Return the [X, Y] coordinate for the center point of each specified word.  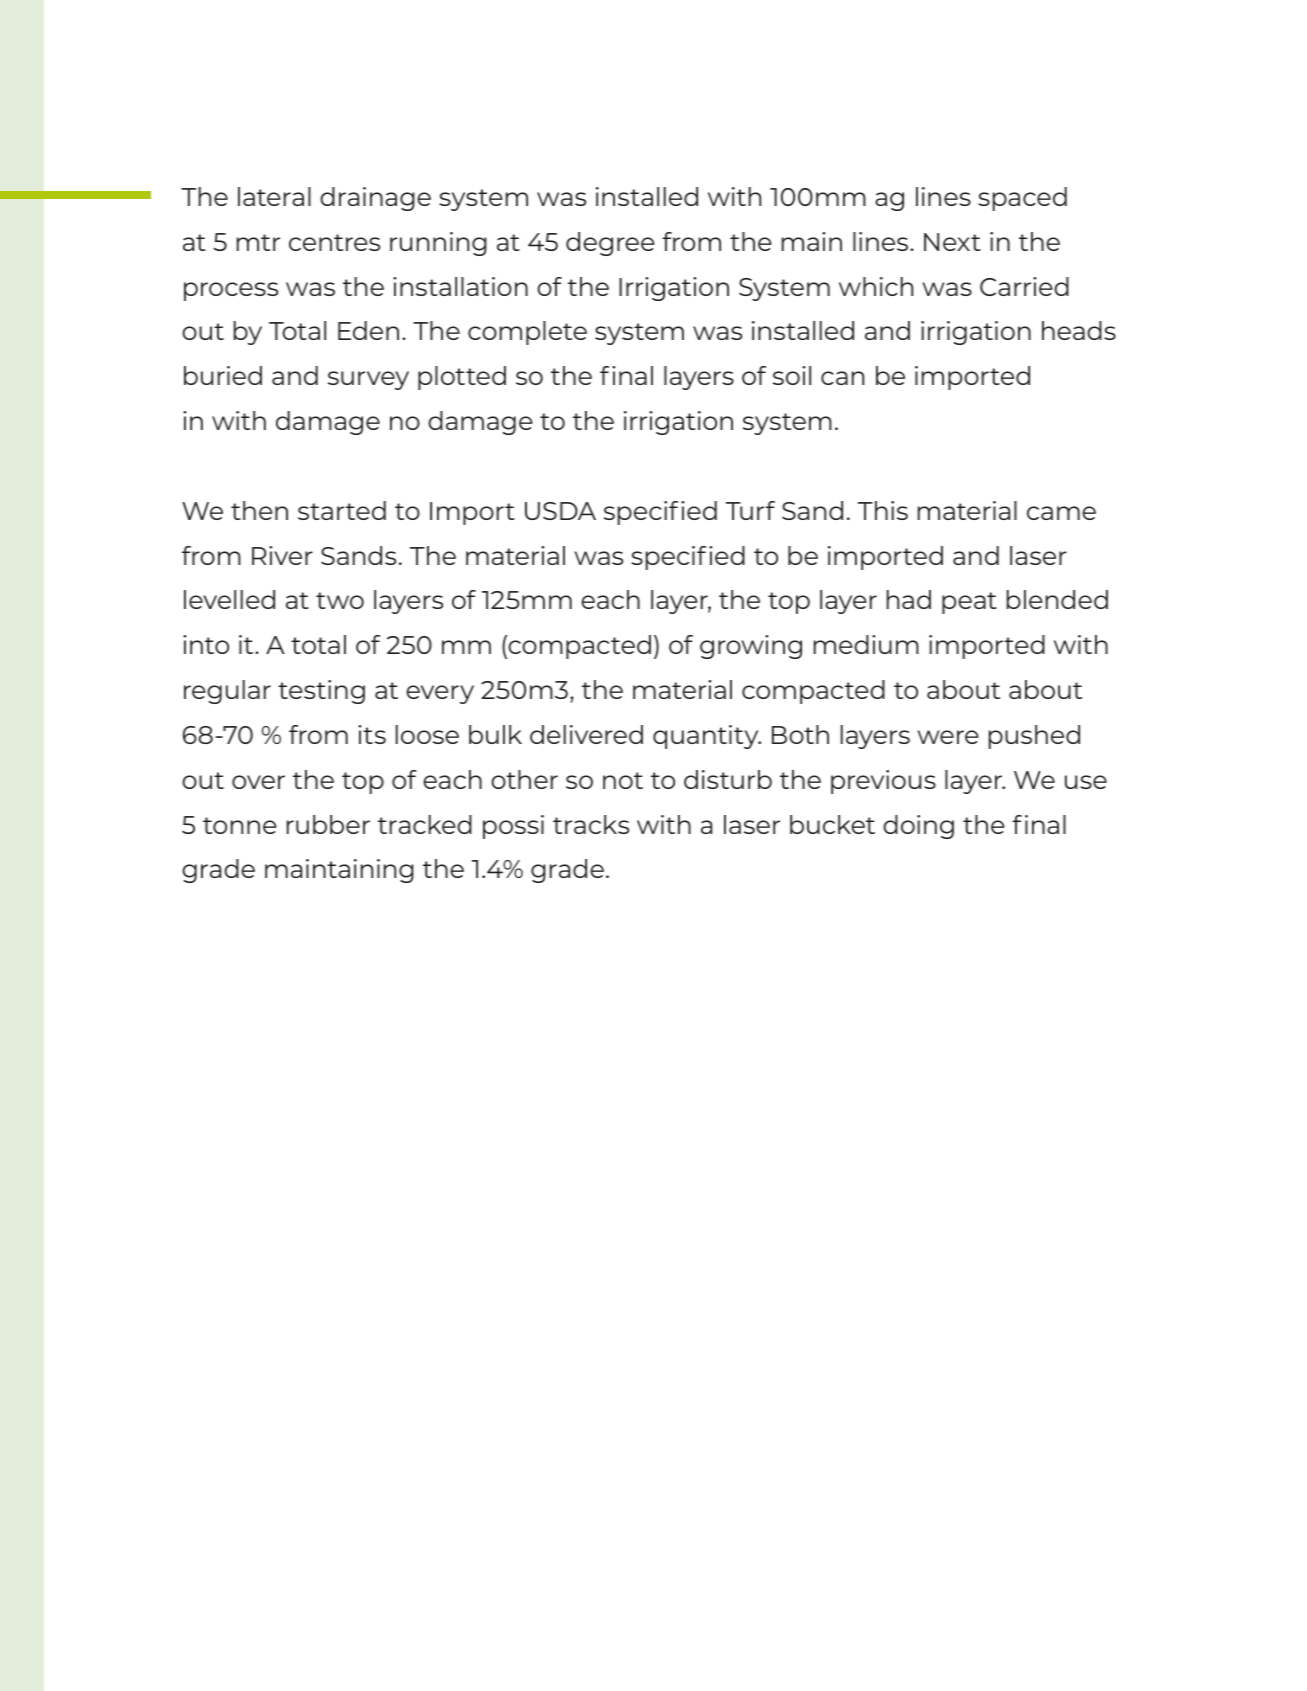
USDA [560, 511]
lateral [274, 196]
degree [610, 244]
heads [1079, 330]
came [1061, 513]
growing [751, 647]
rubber [328, 824]
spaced [1022, 199]
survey [368, 380]
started [342, 510]
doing [918, 827]
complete [527, 333]
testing [321, 692]
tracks [591, 824]
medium [866, 644]
